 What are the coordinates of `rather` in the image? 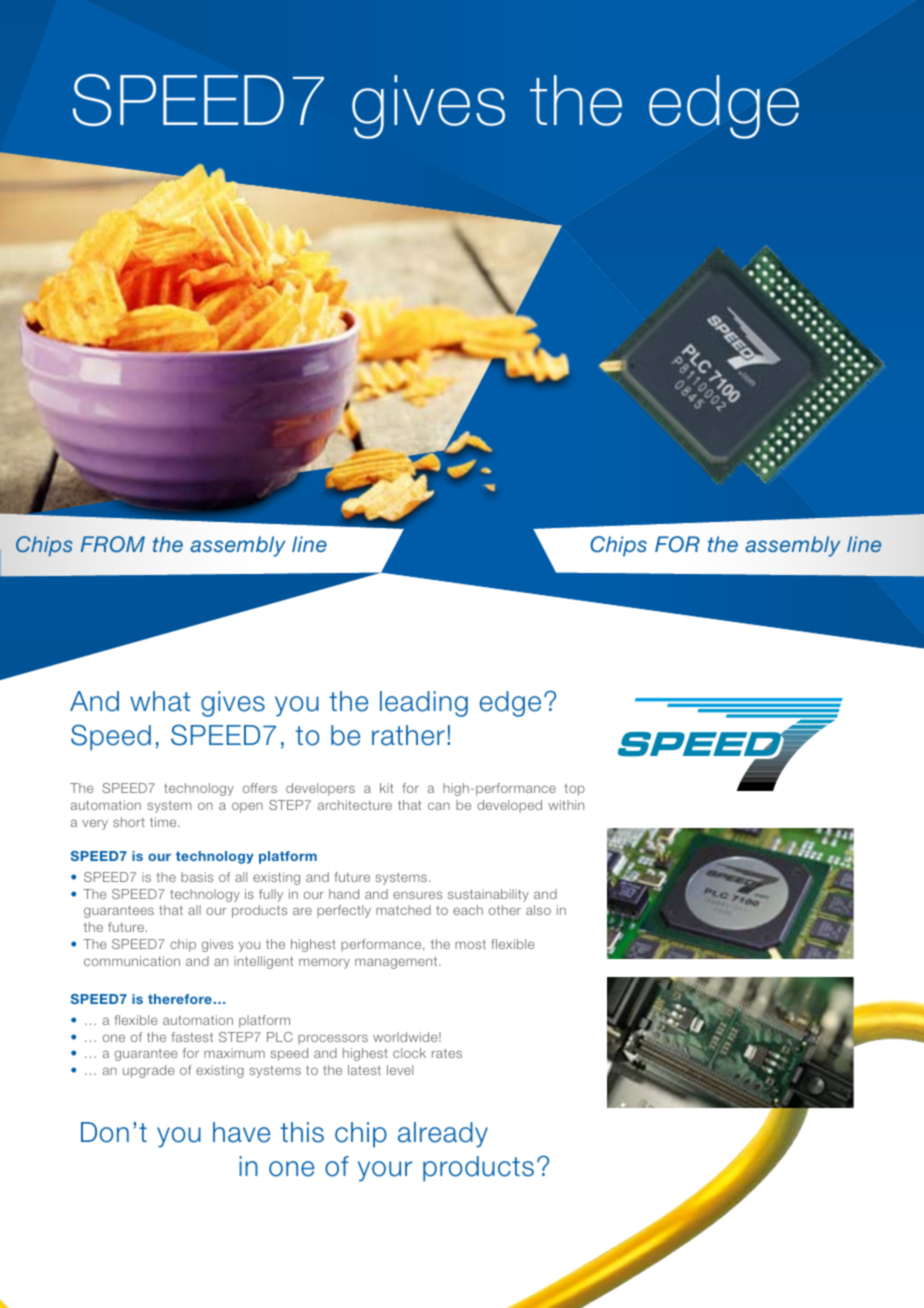 It's located at (408, 735).
